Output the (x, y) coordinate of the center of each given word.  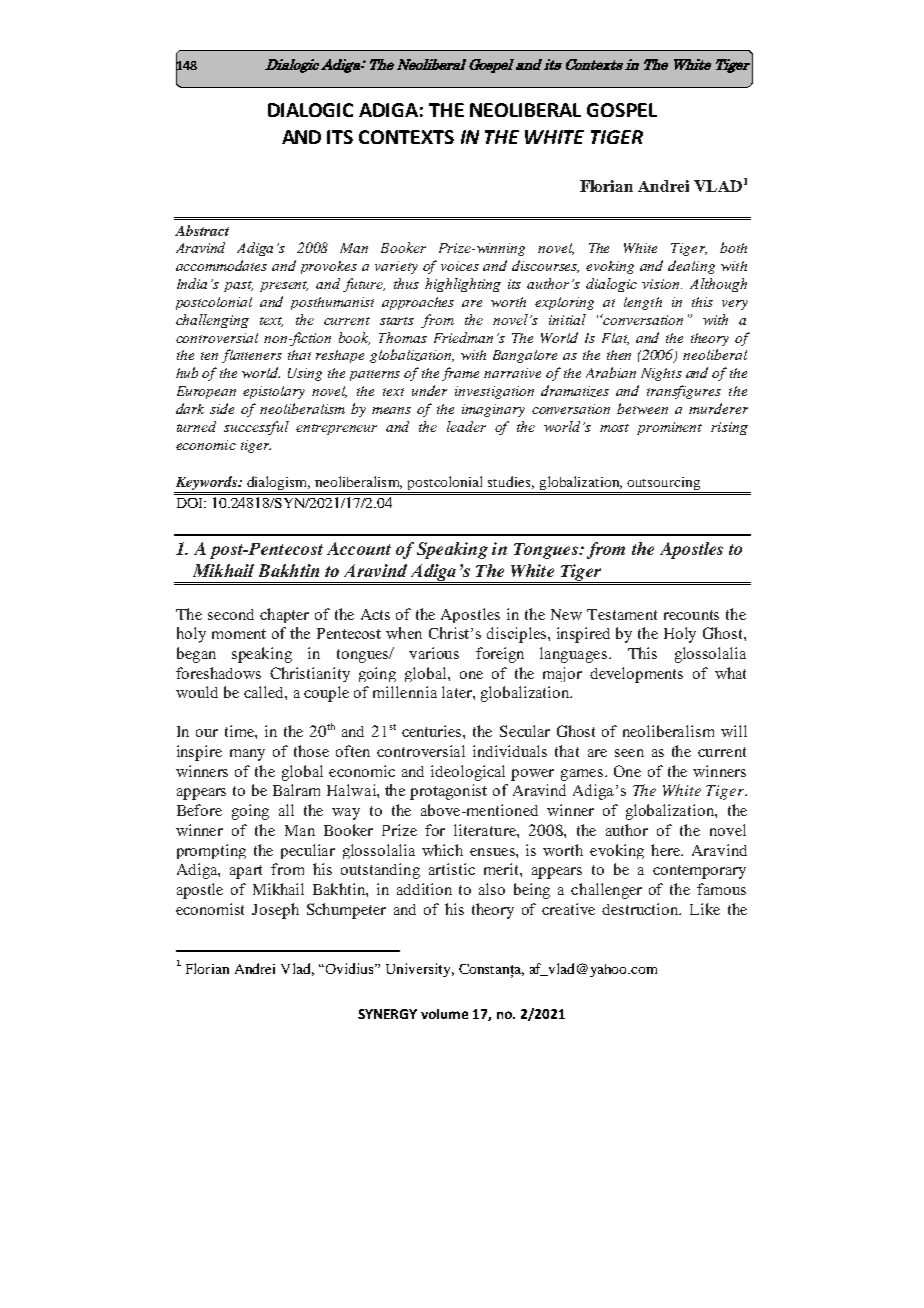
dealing (691, 267)
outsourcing (664, 485)
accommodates (221, 265)
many (247, 755)
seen (629, 753)
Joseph (275, 911)
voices (460, 266)
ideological (468, 773)
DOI (191, 503)
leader (466, 426)
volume (444, 1014)
